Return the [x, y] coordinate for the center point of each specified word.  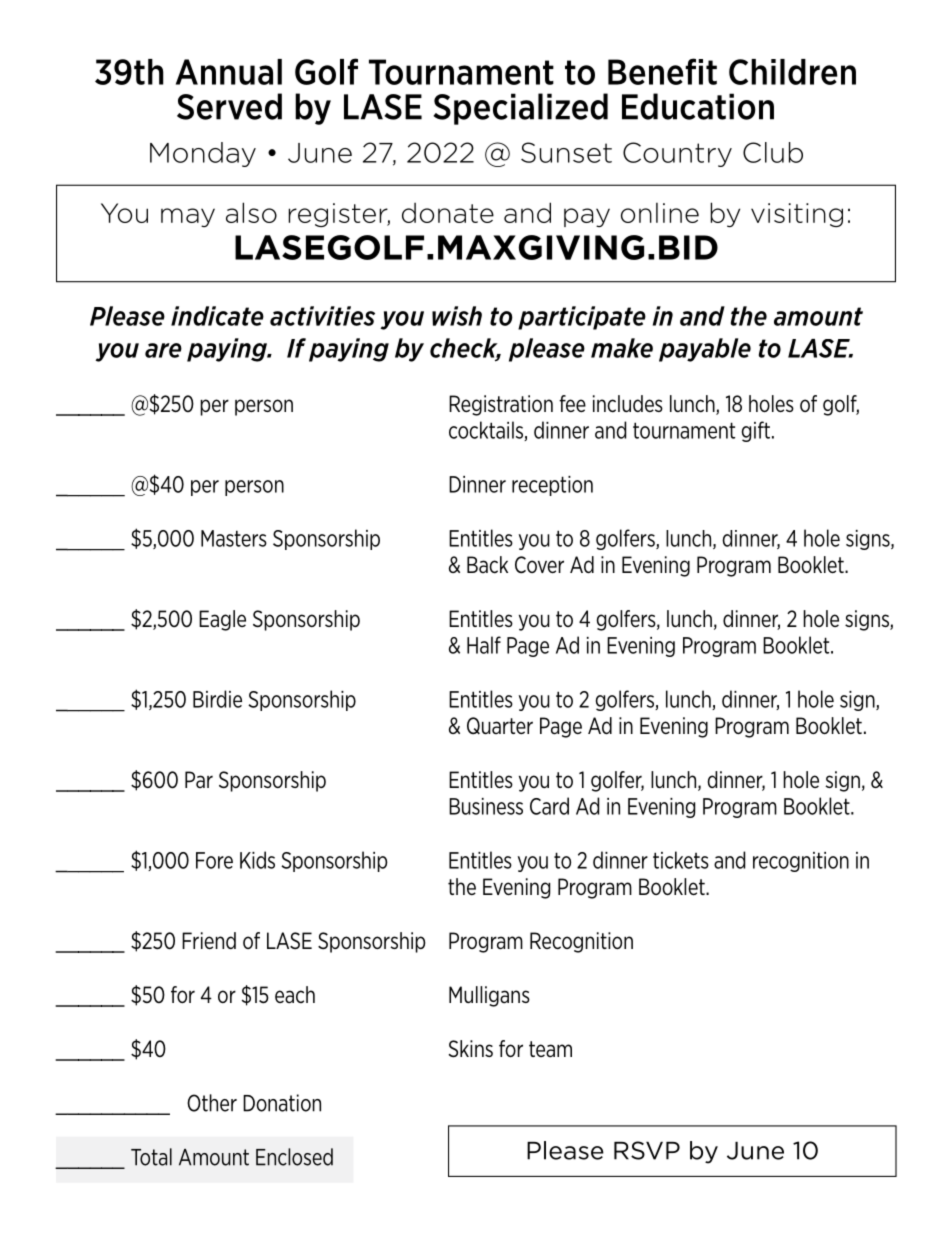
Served [229, 106]
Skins [471, 1049]
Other [212, 1103]
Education [698, 106]
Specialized [520, 109]
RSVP [647, 1150]
